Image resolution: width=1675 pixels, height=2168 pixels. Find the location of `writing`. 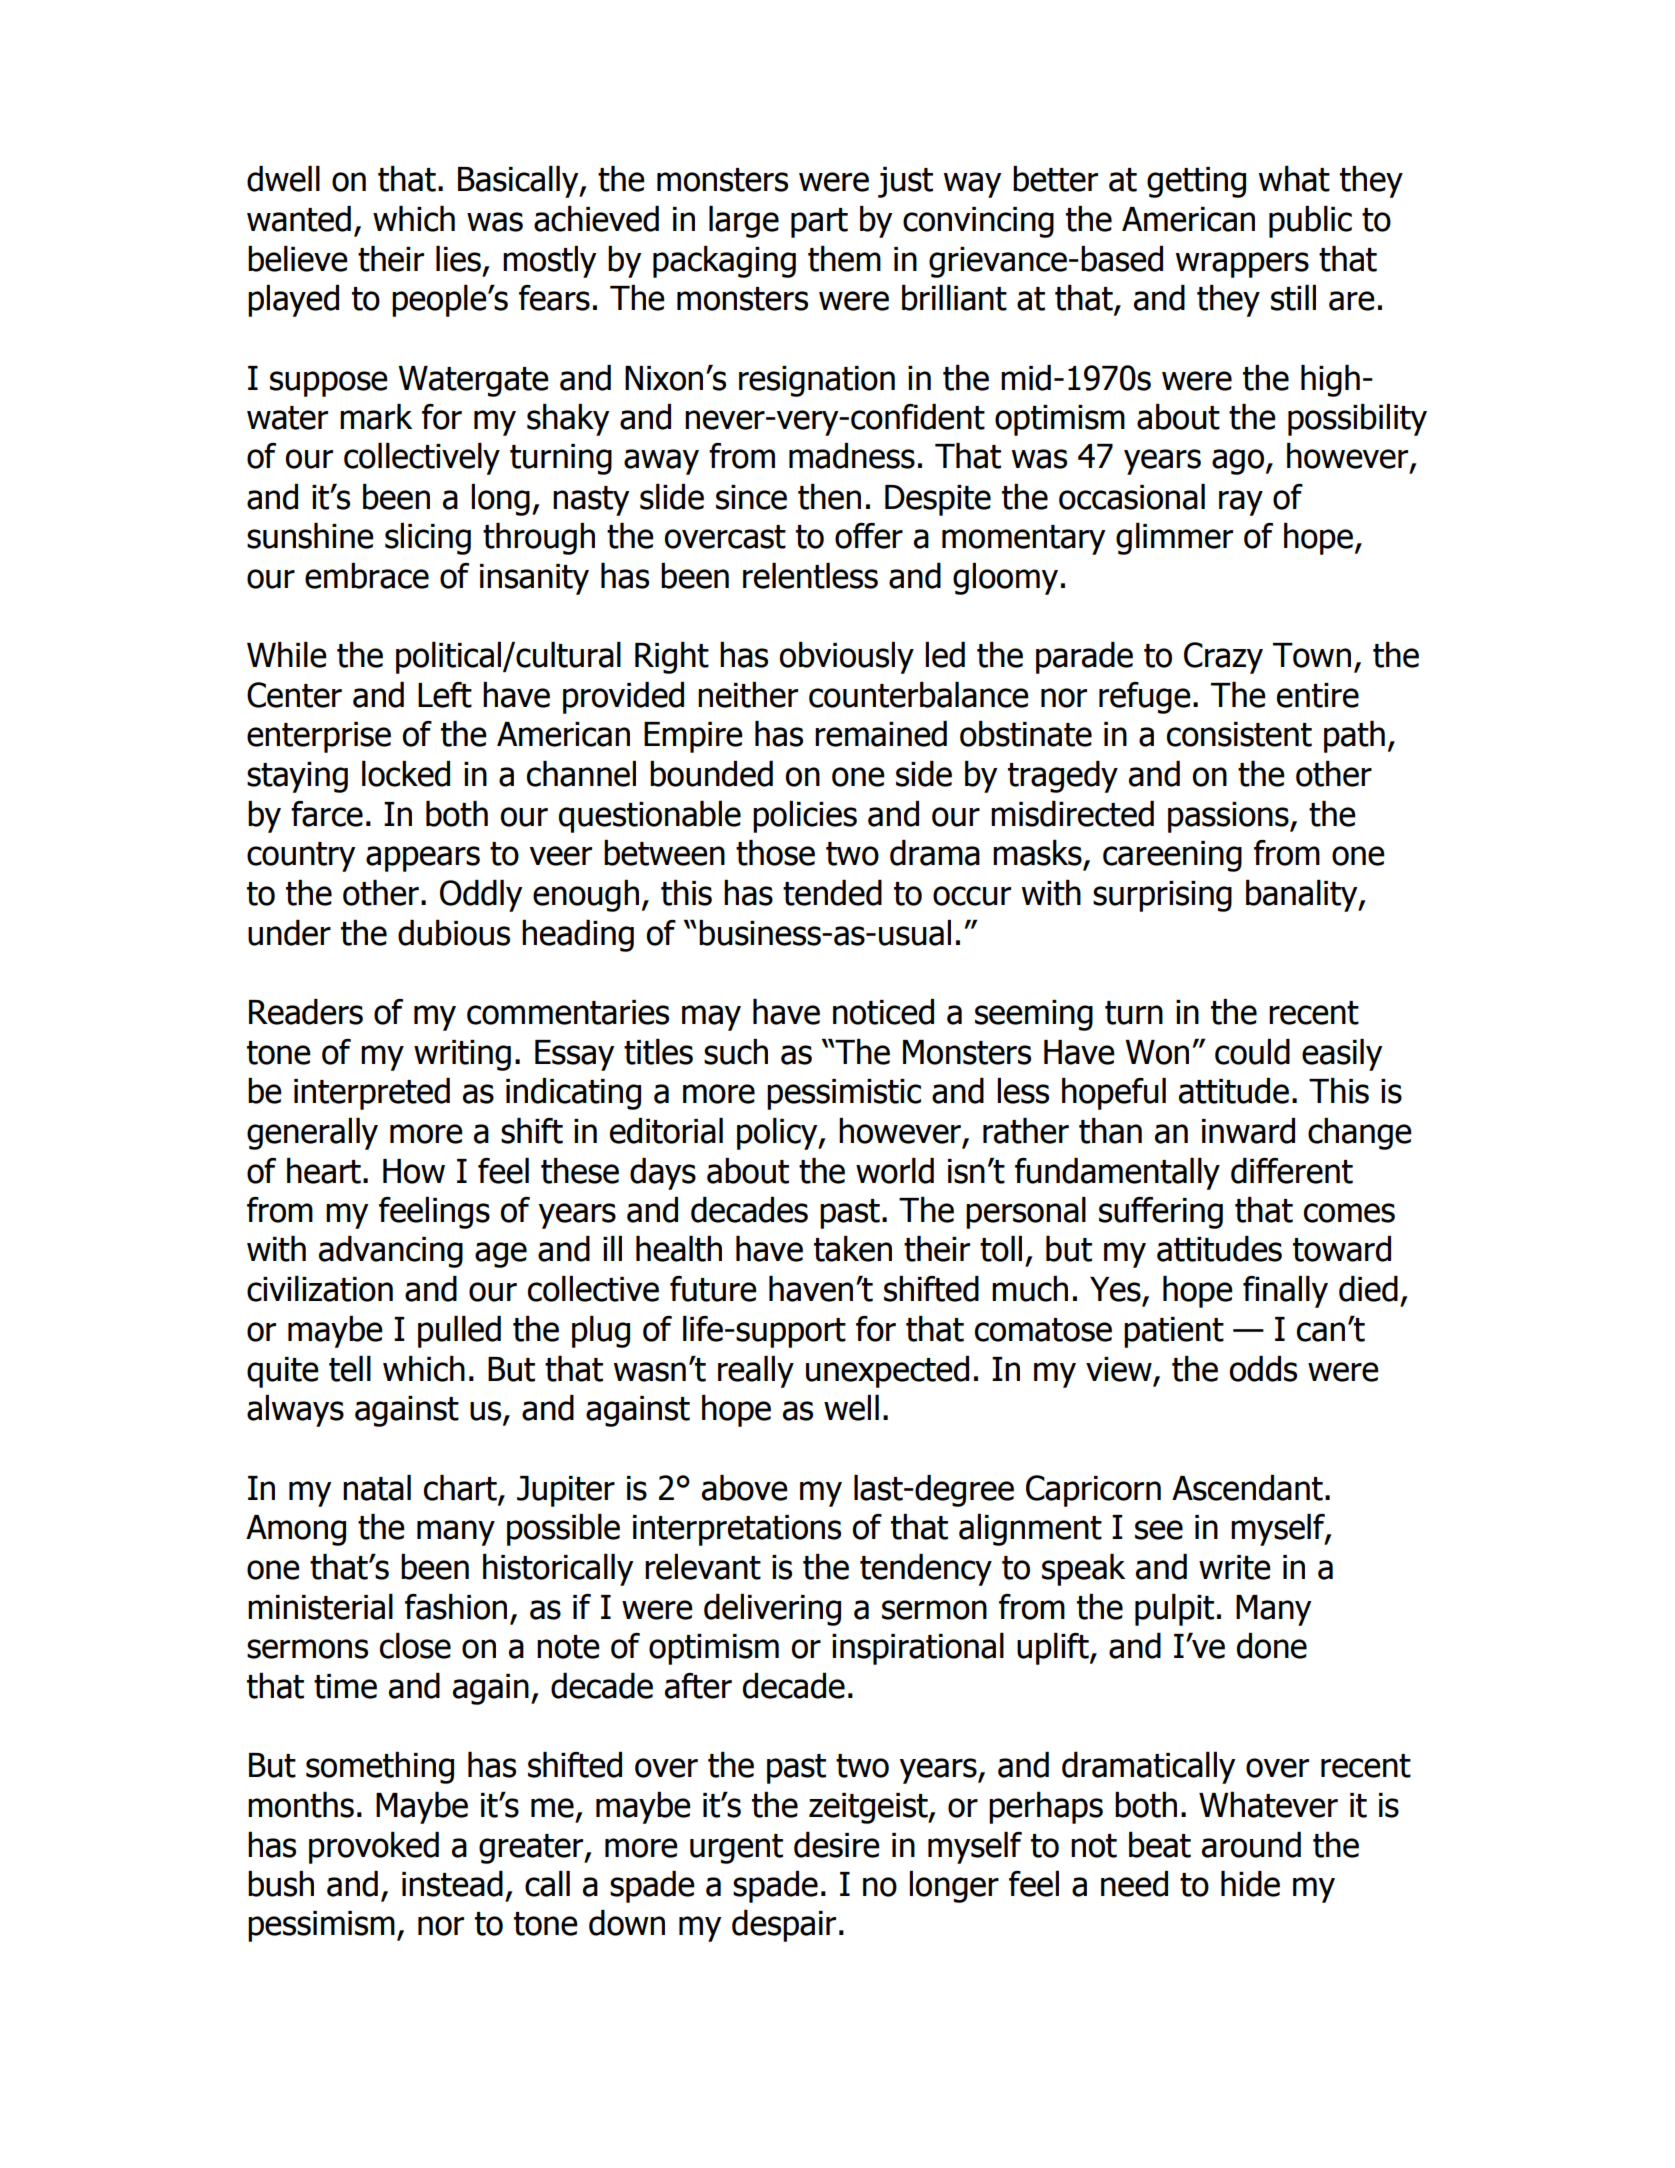

writing is located at coordinates (462, 1055).
